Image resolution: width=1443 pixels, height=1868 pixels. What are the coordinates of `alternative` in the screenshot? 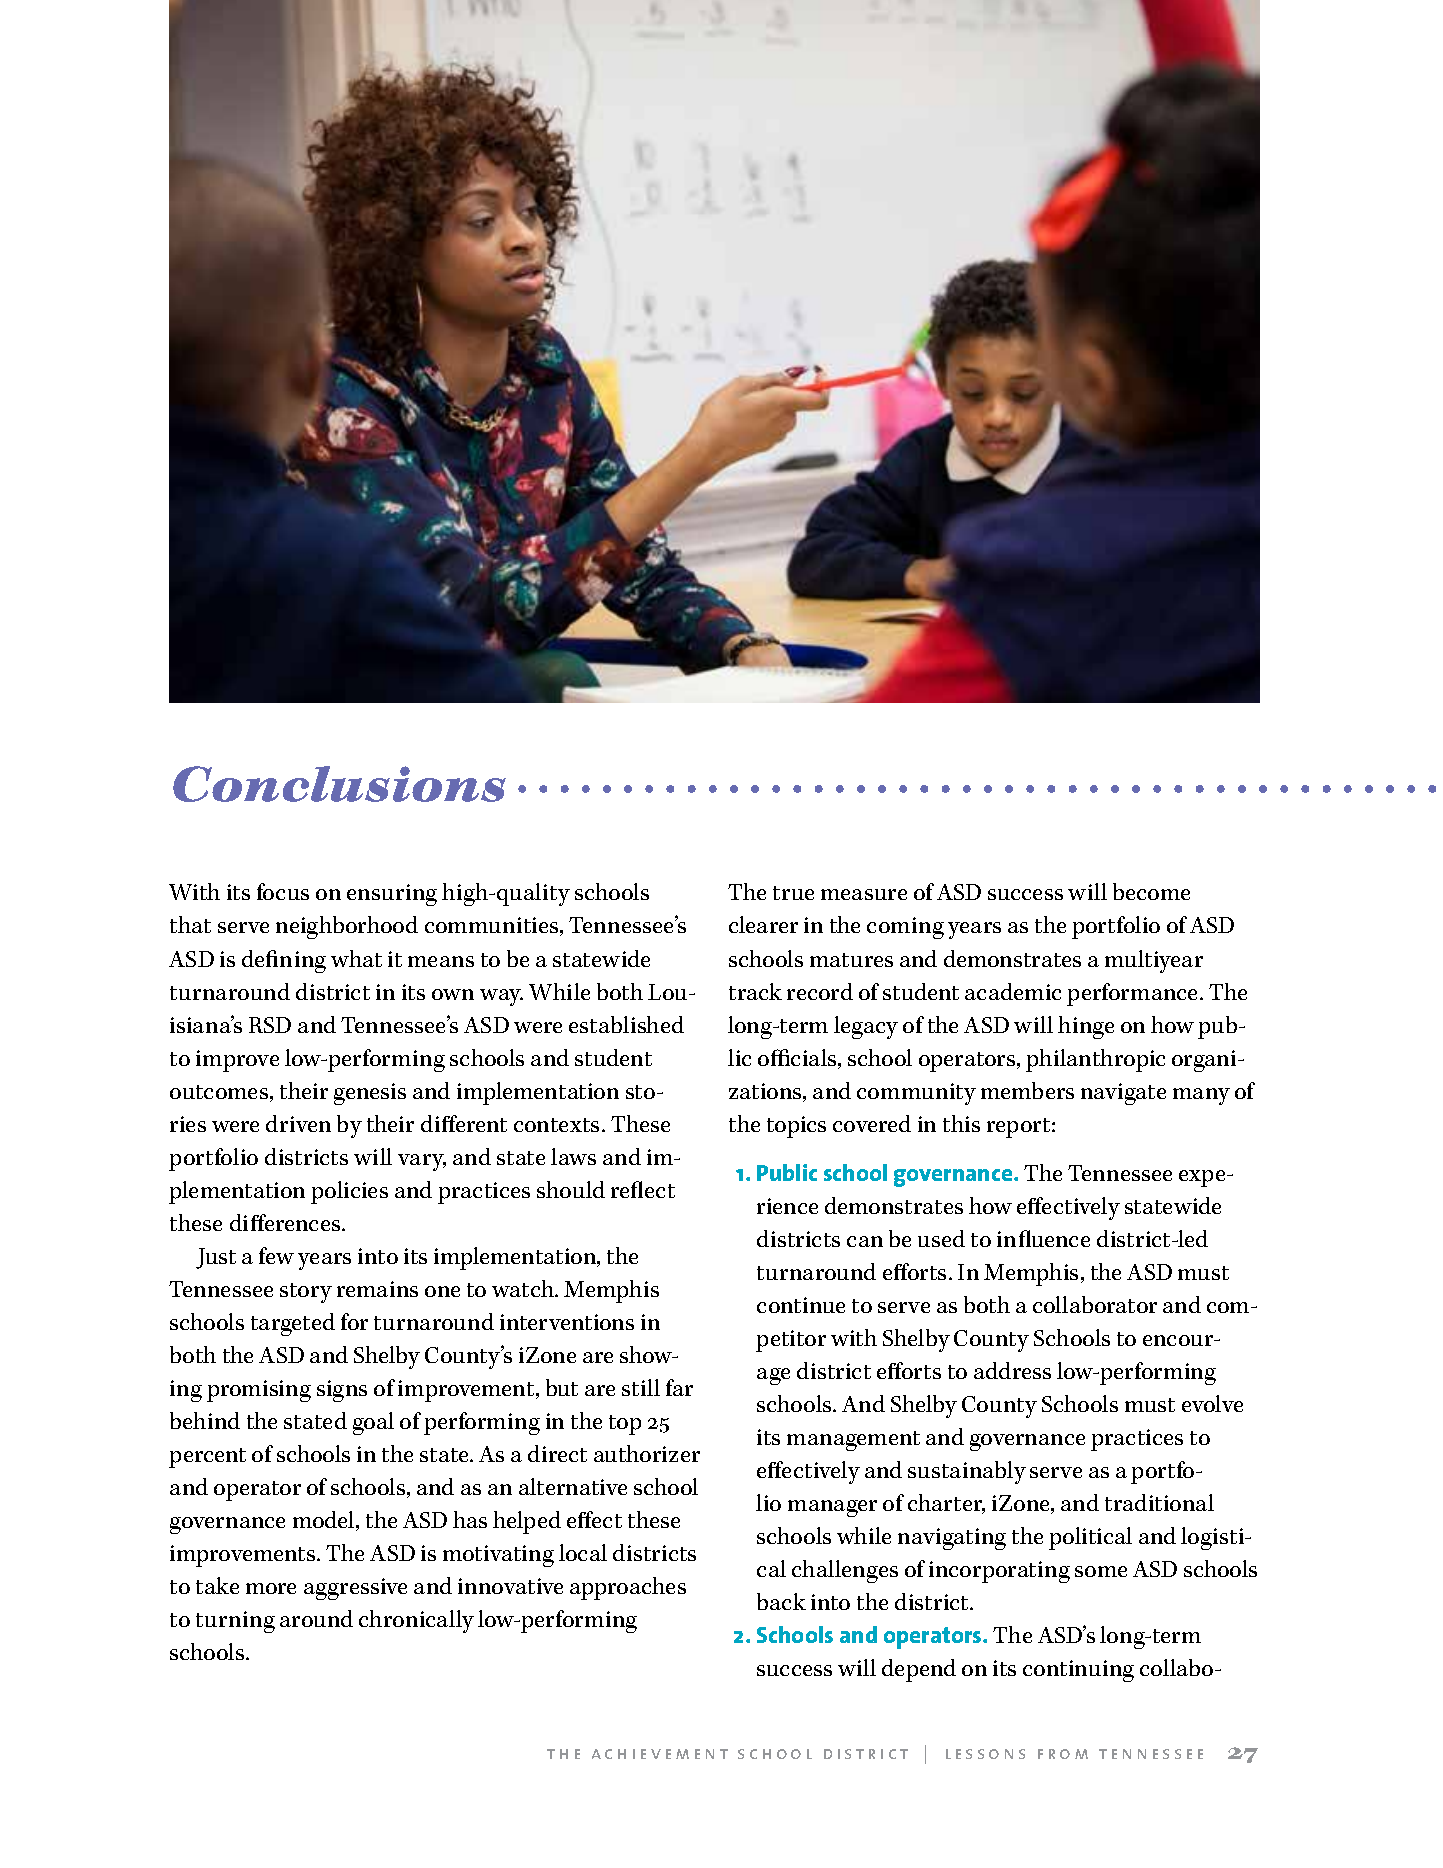 It's located at (573, 1486).
